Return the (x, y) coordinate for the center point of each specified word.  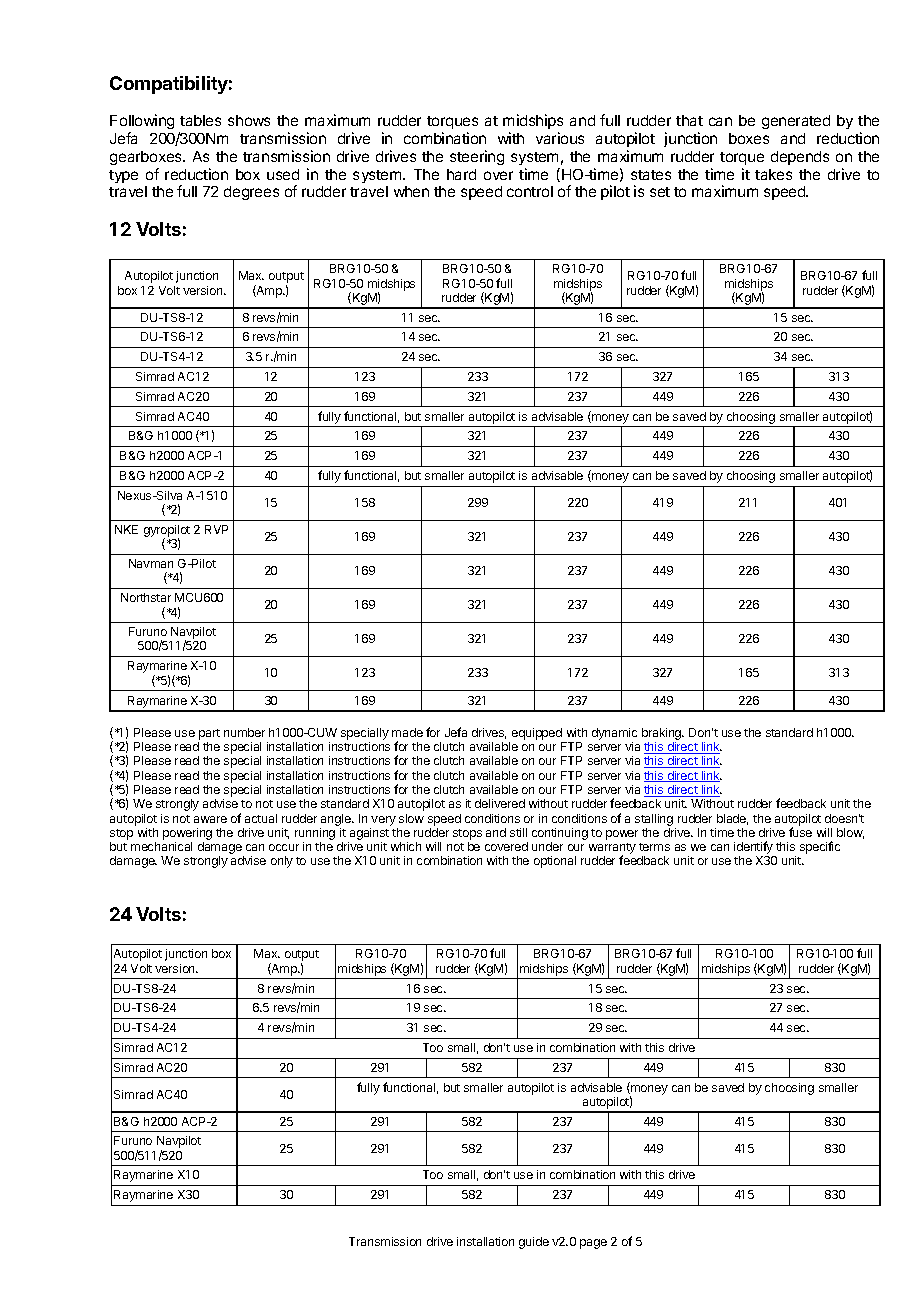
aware (210, 819)
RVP (216, 529)
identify (754, 849)
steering (477, 157)
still (518, 832)
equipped (537, 734)
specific (820, 847)
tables (200, 120)
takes (773, 174)
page (593, 1244)
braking (663, 734)
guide (534, 1243)
